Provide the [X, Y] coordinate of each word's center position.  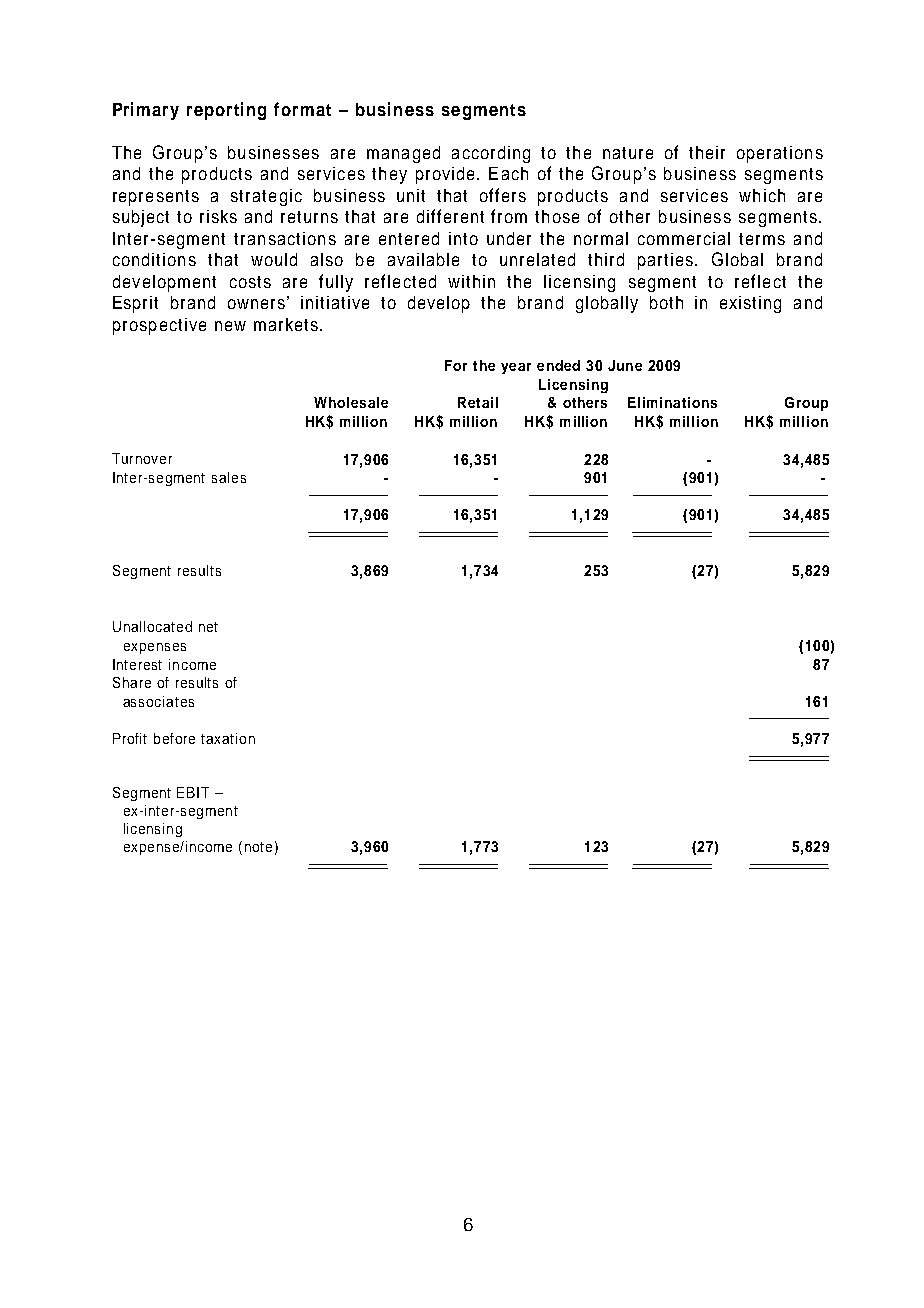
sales [229, 477]
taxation [228, 738]
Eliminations [672, 402]
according [491, 154]
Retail [478, 402]
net [208, 627]
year [516, 368]
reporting [226, 111]
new [230, 326]
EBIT [193, 792]
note [258, 847]
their [707, 152]
